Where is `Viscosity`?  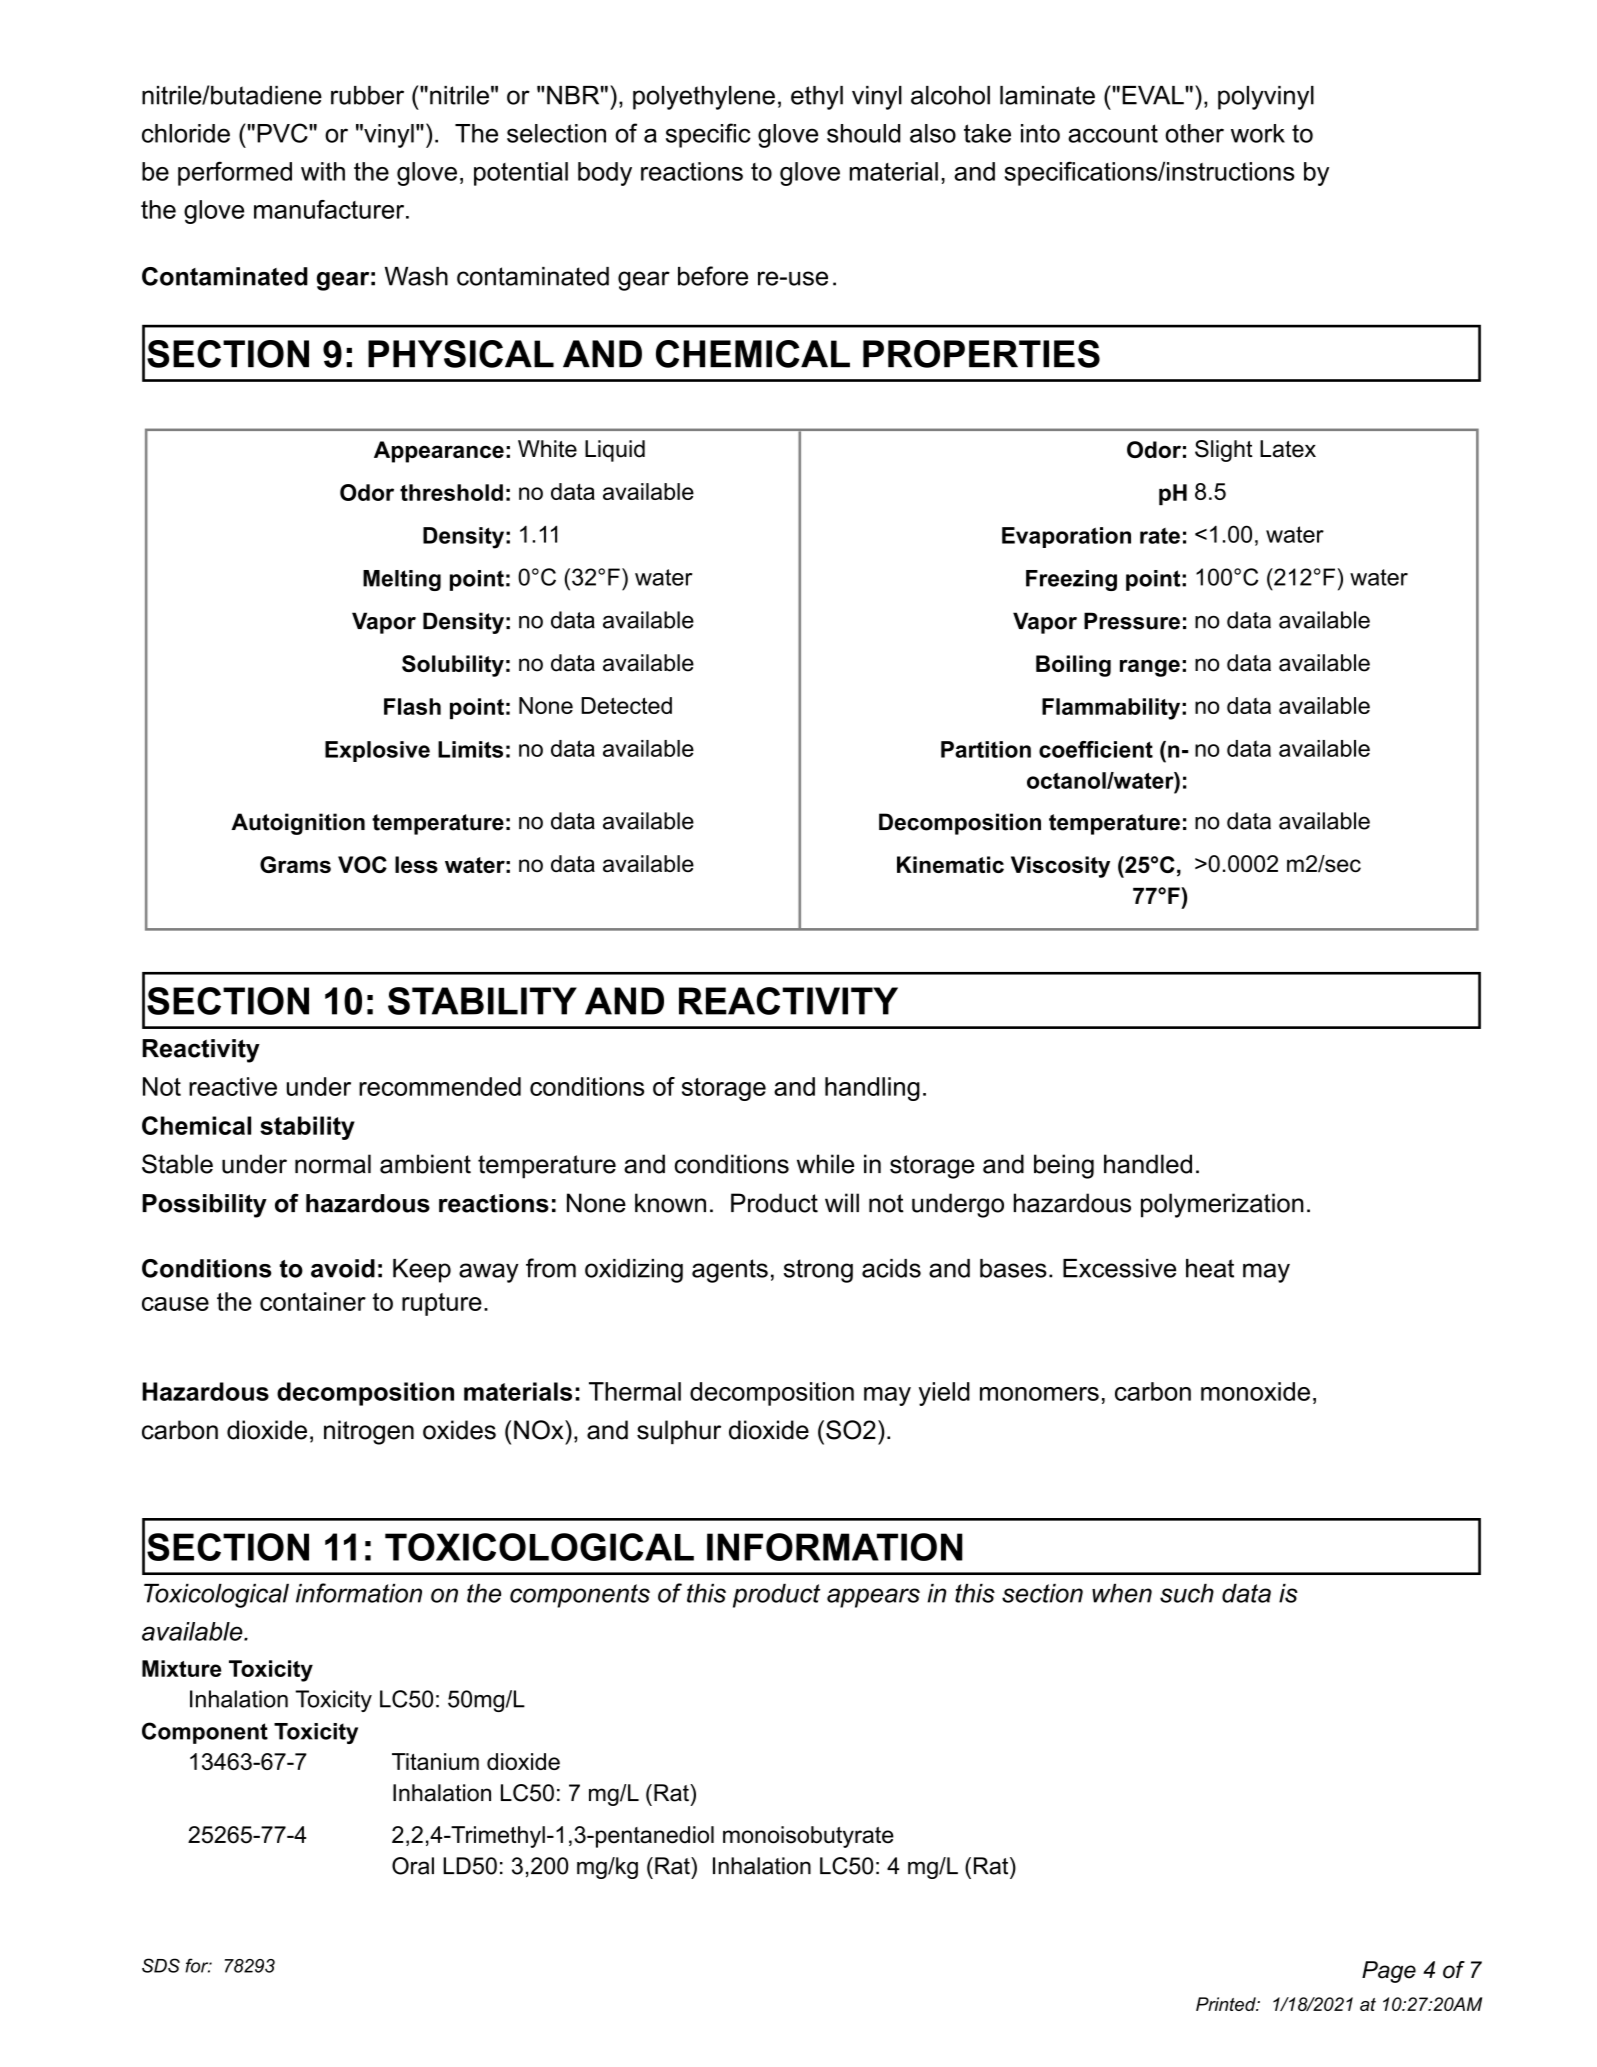 Viscosity is located at coordinates (1060, 867).
